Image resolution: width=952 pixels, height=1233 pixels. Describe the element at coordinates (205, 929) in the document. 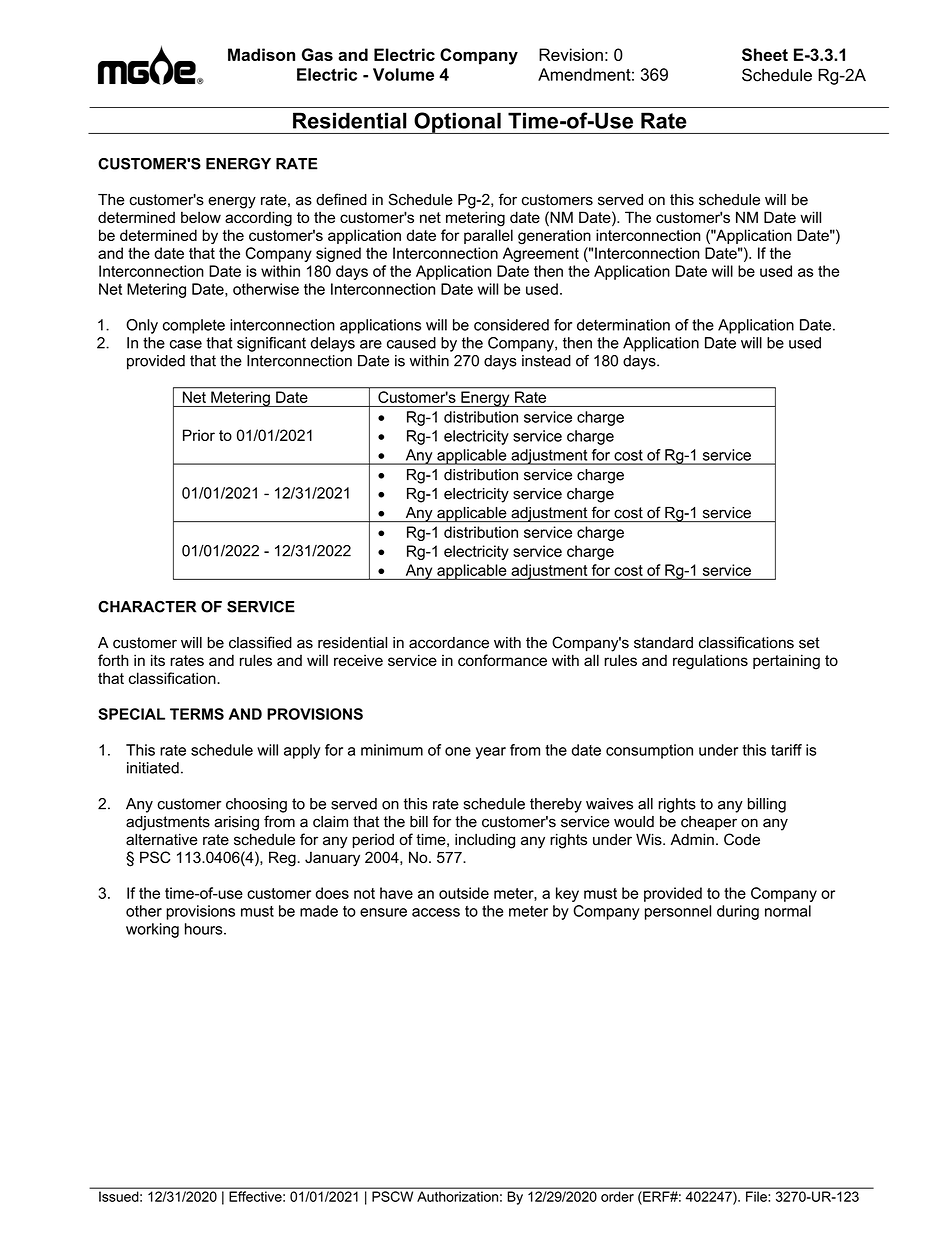

I see `hours` at that location.
